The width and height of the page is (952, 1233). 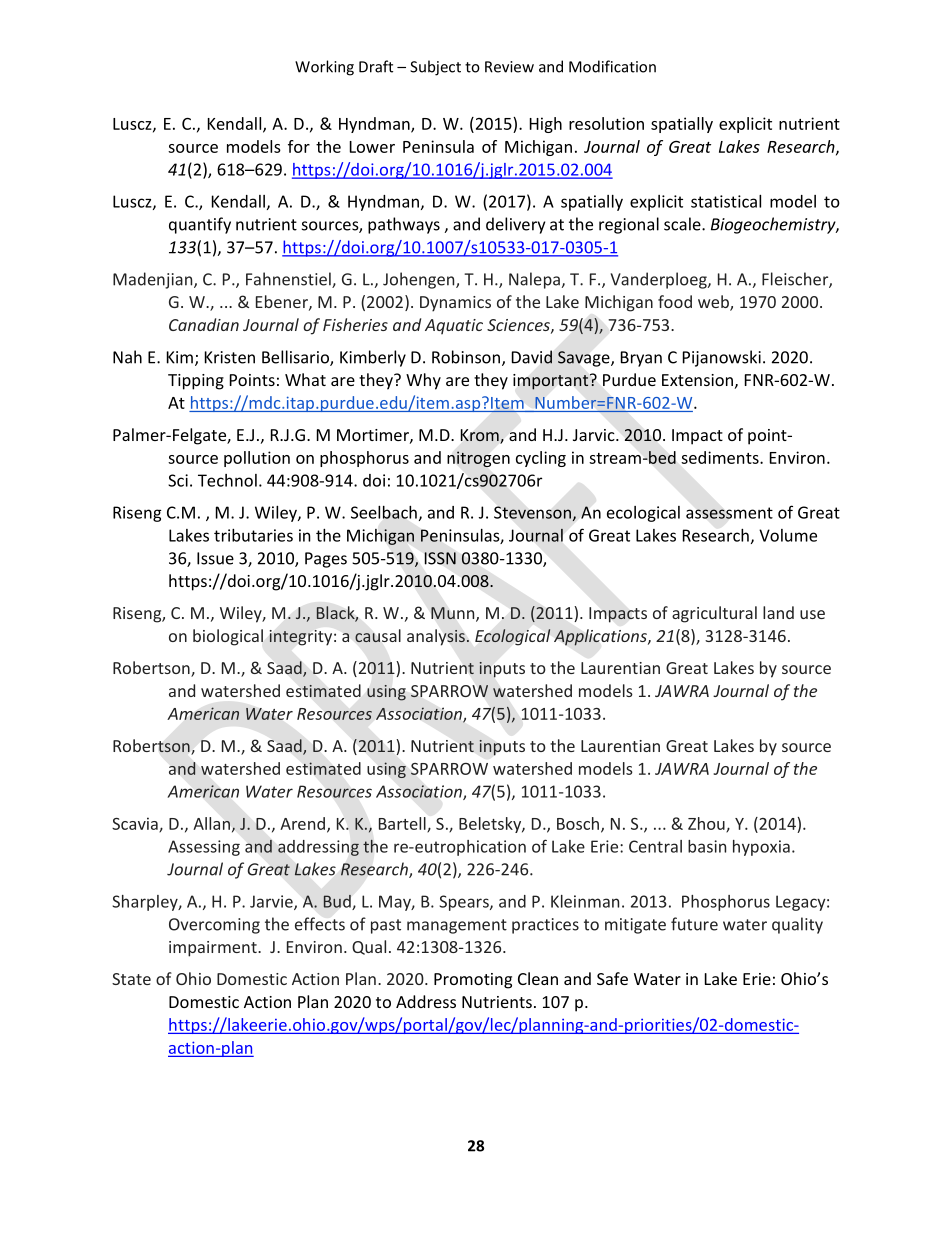 I want to click on impairment, so click(x=214, y=949).
